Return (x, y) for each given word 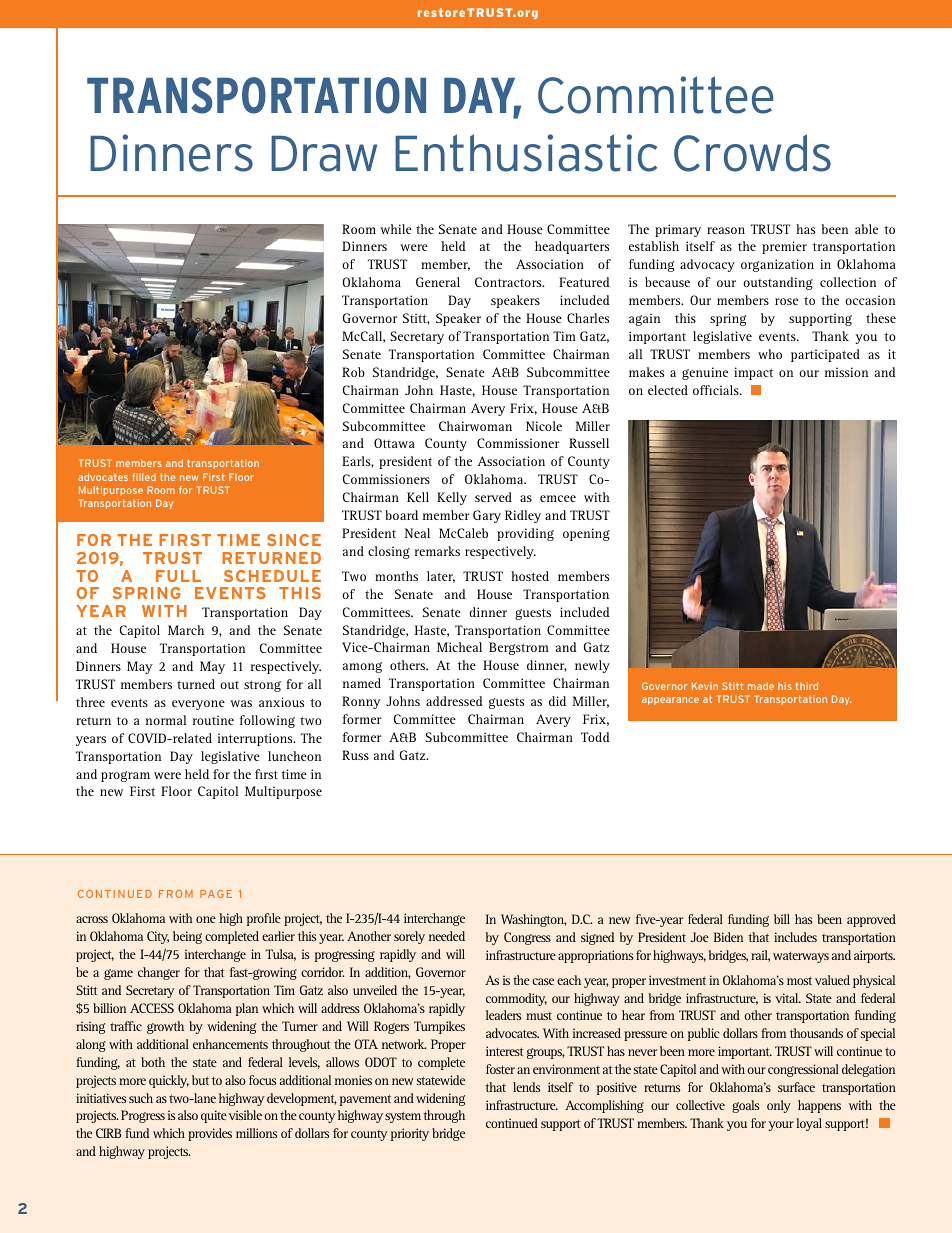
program (125, 776)
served (493, 497)
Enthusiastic (526, 153)
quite (214, 1116)
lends (526, 1087)
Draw (324, 154)
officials (717, 390)
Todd (595, 737)
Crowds (752, 153)
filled (144, 477)
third (806, 686)
